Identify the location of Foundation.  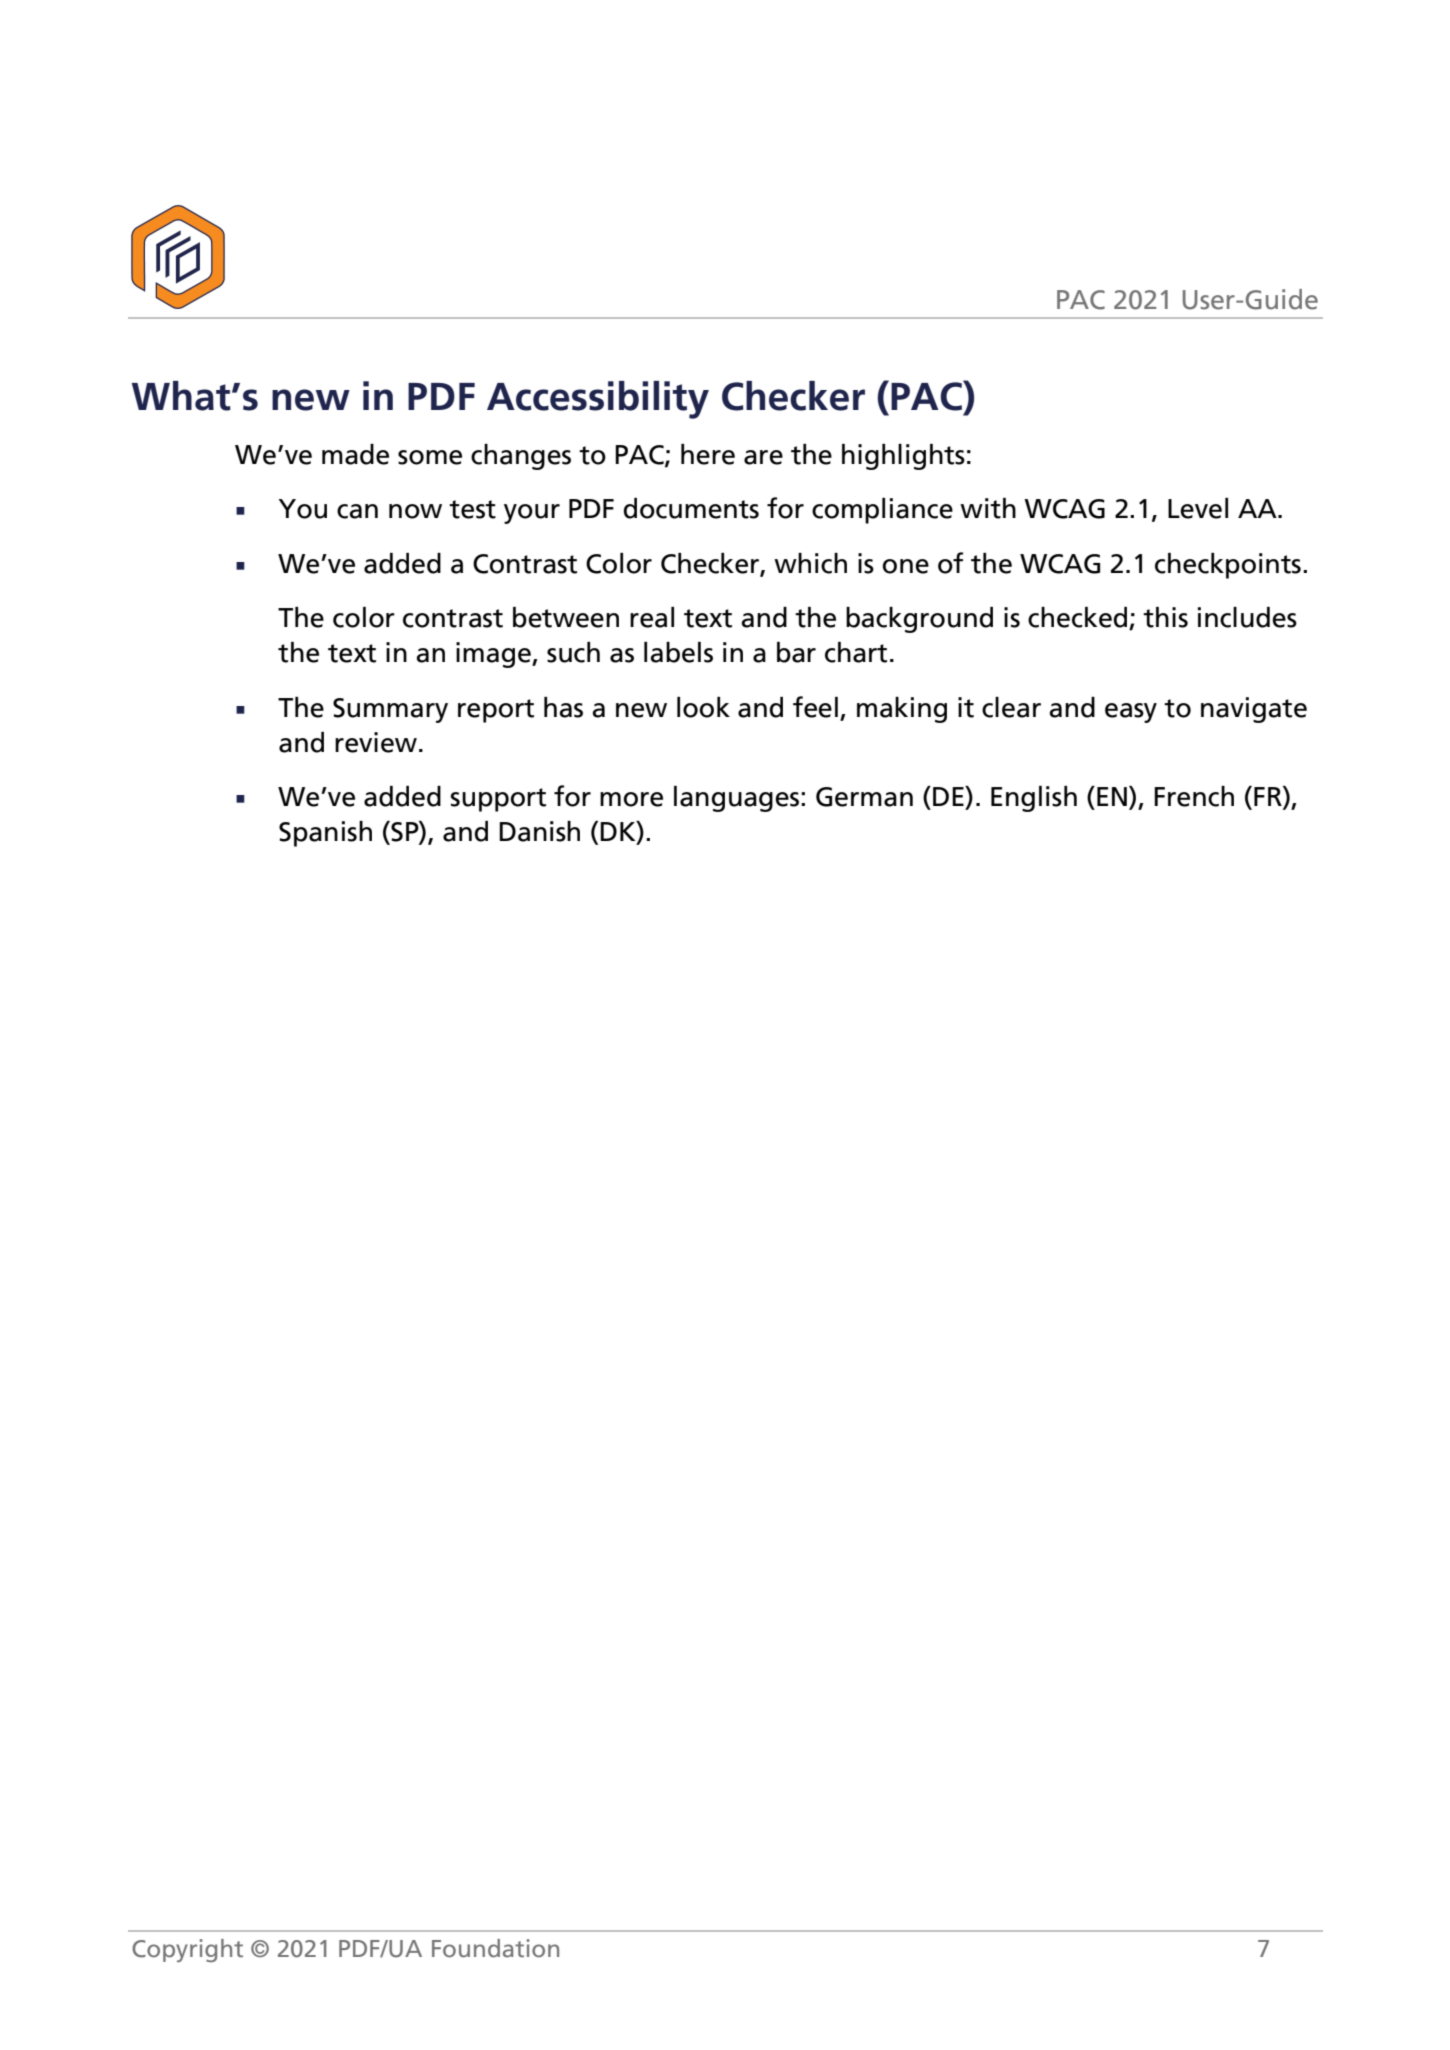
(495, 1948).
